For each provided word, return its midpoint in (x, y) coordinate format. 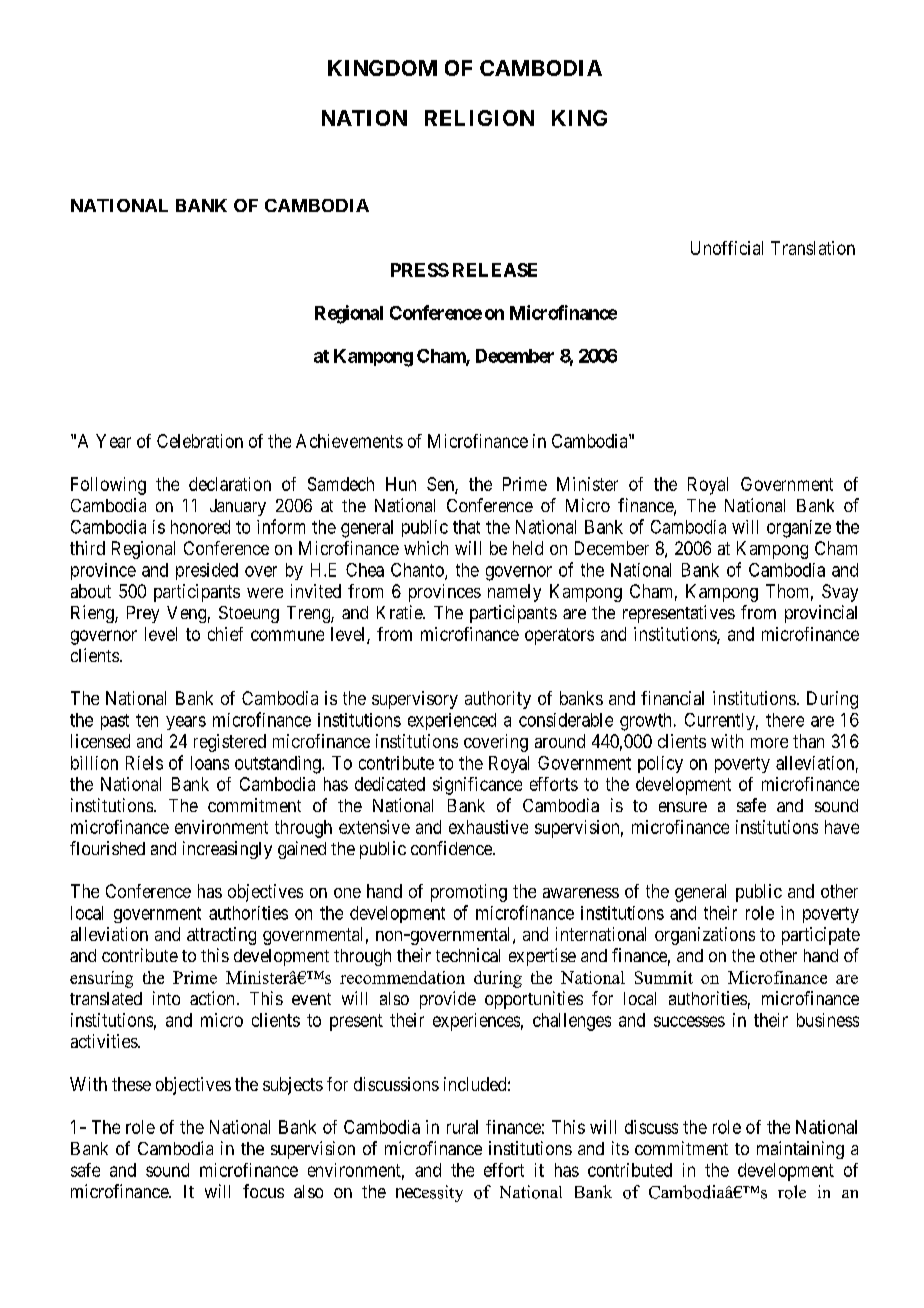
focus (263, 1191)
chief (225, 634)
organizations (705, 936)
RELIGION (479, 118)
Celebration (200, 441)
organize (799, 529)
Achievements (349, 441)
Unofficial (727, 248)
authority (498, 700)
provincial (821, 614)
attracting (221, 936)
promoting (469, 893)
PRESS (420, 270)
